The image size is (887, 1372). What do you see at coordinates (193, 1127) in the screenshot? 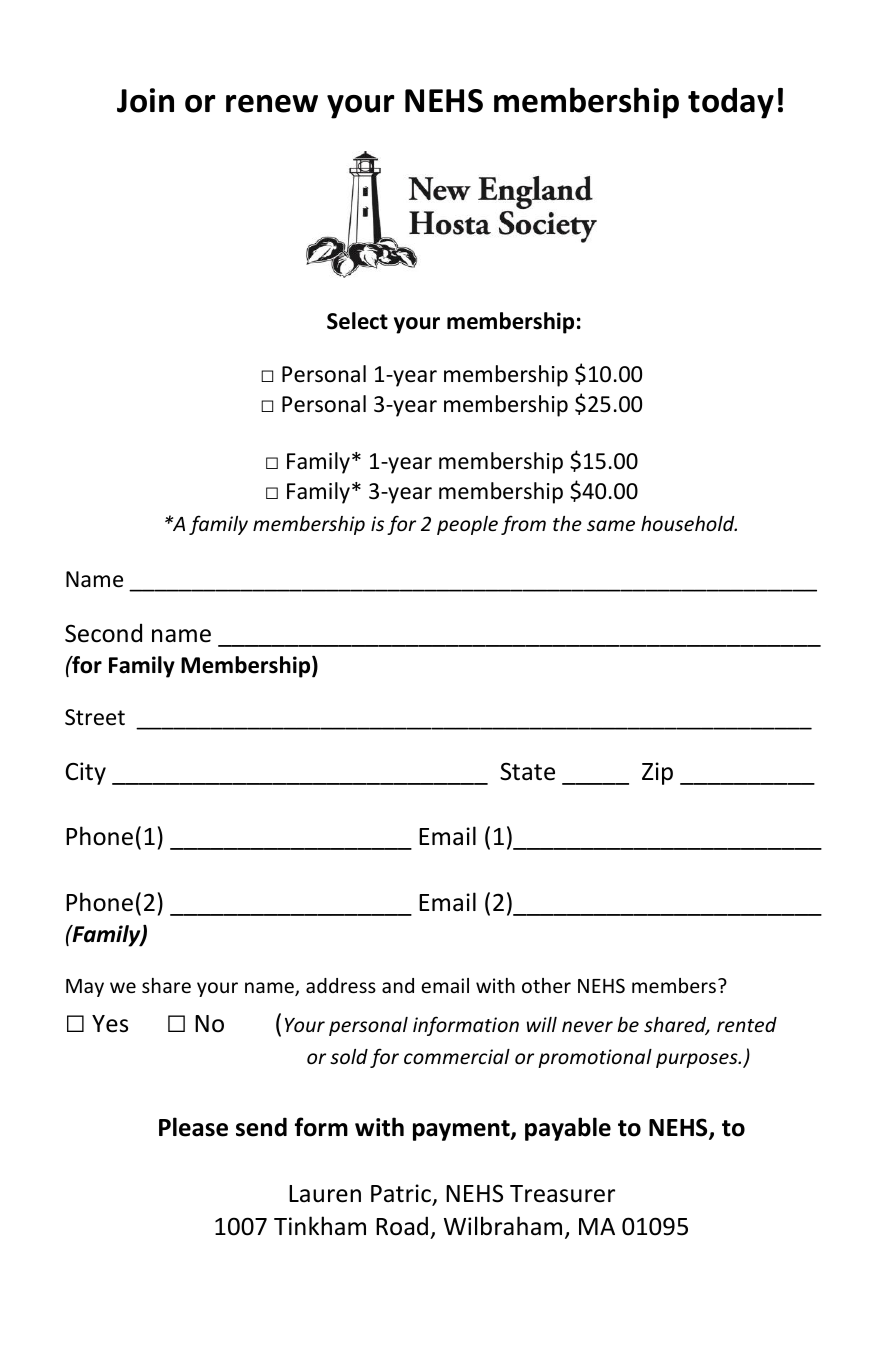
I see `Please` at bounding box center [193, 1127].
